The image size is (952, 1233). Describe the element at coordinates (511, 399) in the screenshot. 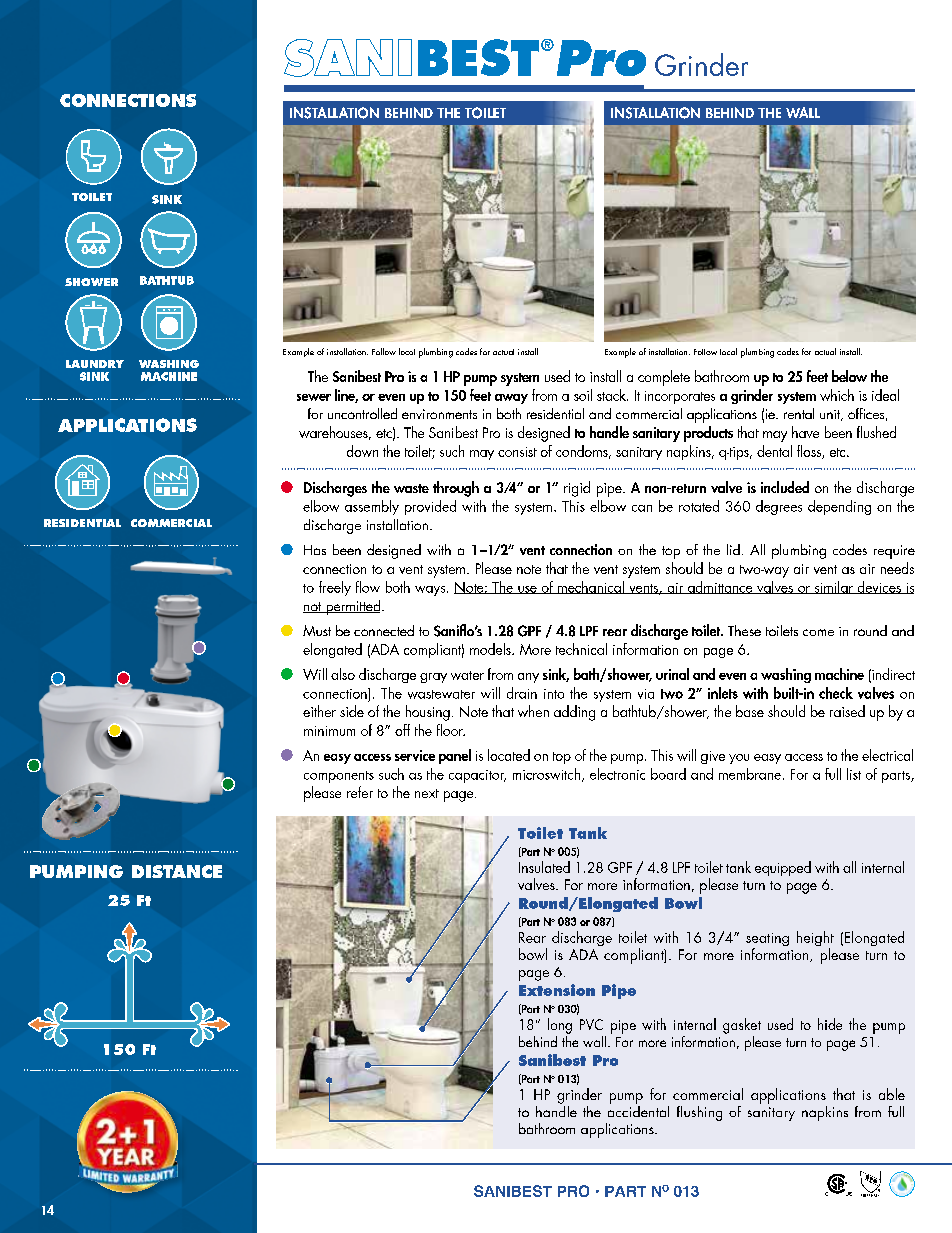

I see `away` at that location.
